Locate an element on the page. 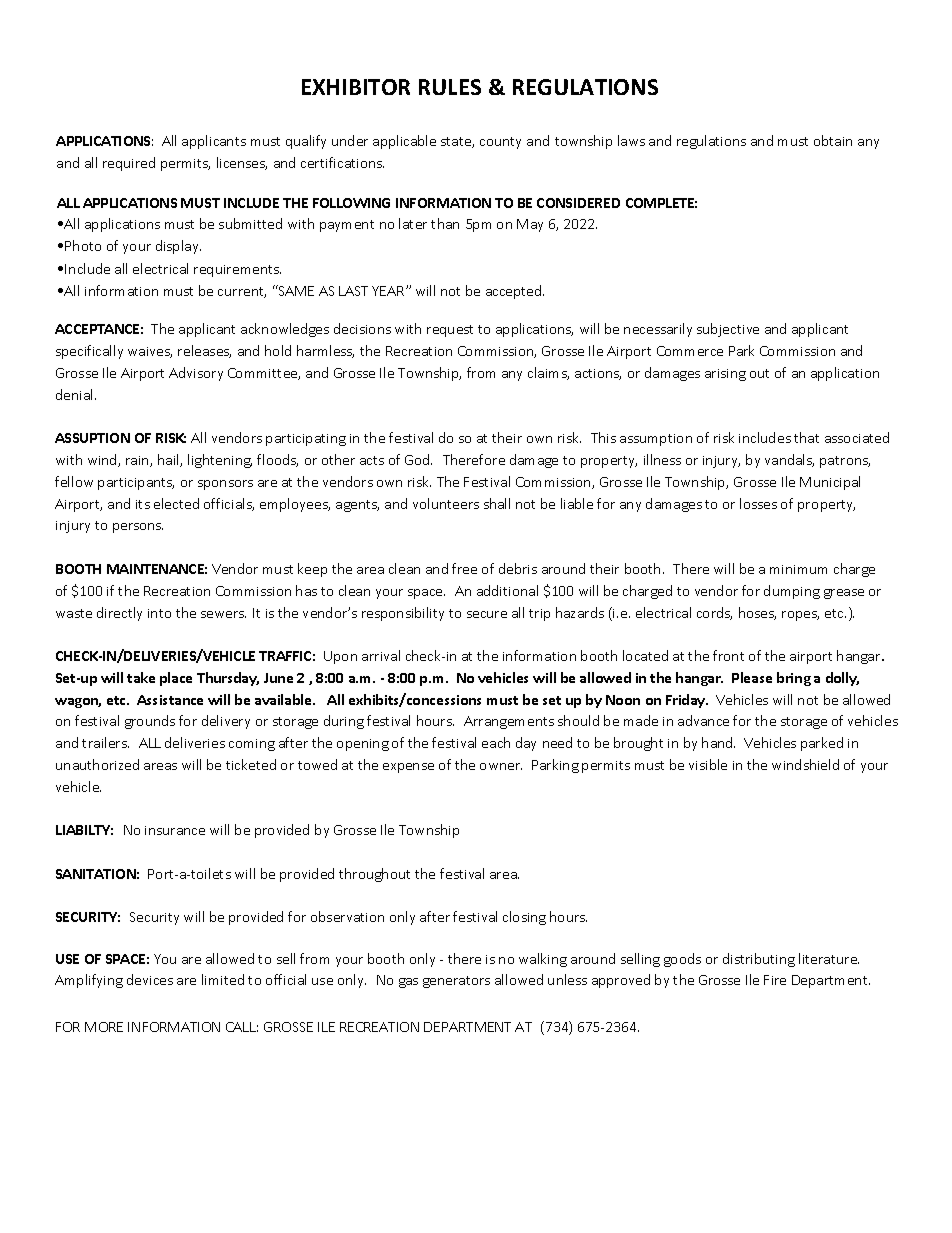 The width and height of the document is (952, 1233). Assistance is located at coordinates (170, 700).
